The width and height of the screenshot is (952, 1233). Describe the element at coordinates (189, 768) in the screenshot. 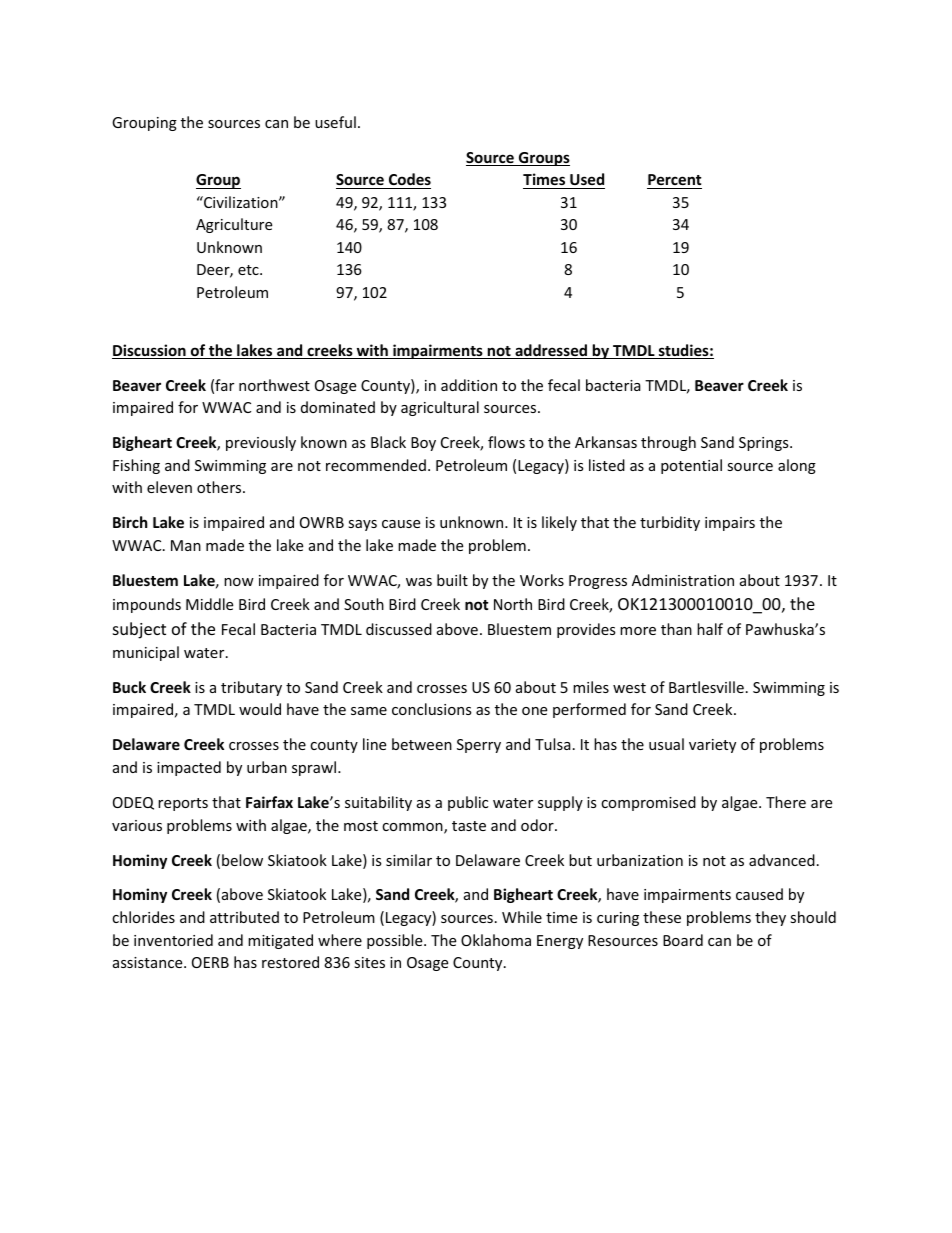

I see `impacted` at that location.
